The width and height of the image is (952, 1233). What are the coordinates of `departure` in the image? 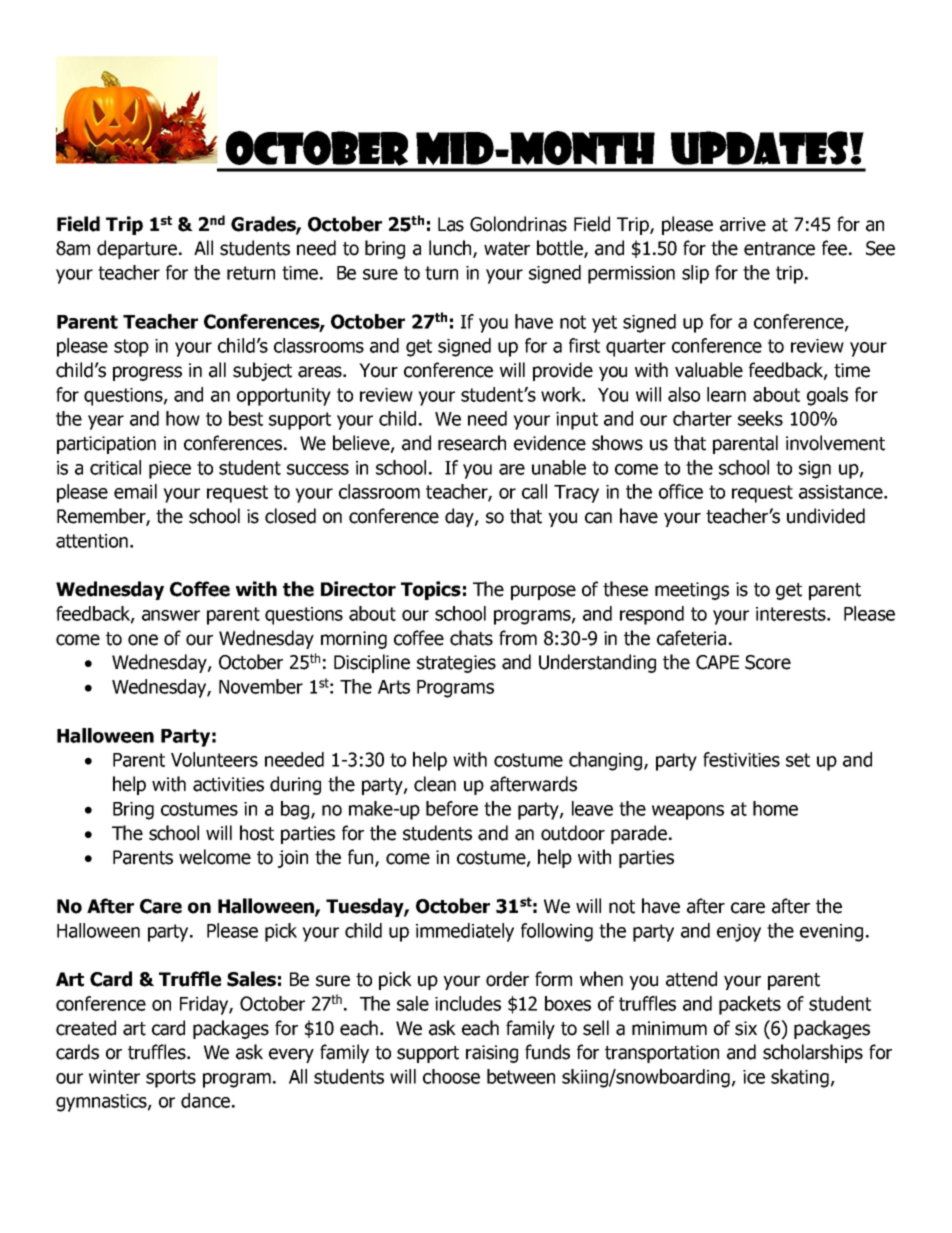 It's located at (138, 249).
